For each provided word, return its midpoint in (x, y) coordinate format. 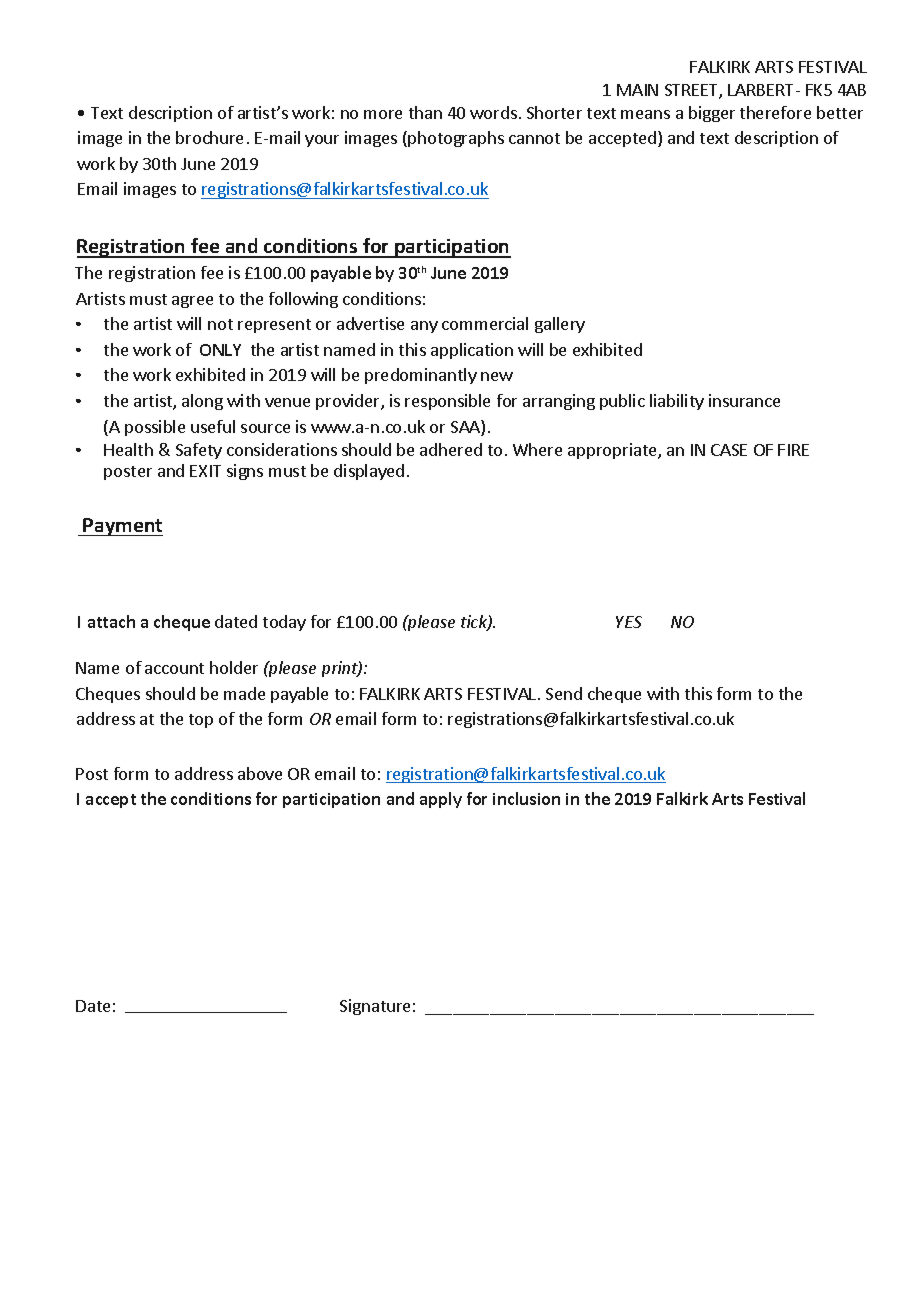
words (493, 112)
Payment (122, 527)
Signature (375, 1007)
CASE (729, 450)
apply (441, 800)
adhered (451, 449)
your (322, 141)
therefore (775, 112)
